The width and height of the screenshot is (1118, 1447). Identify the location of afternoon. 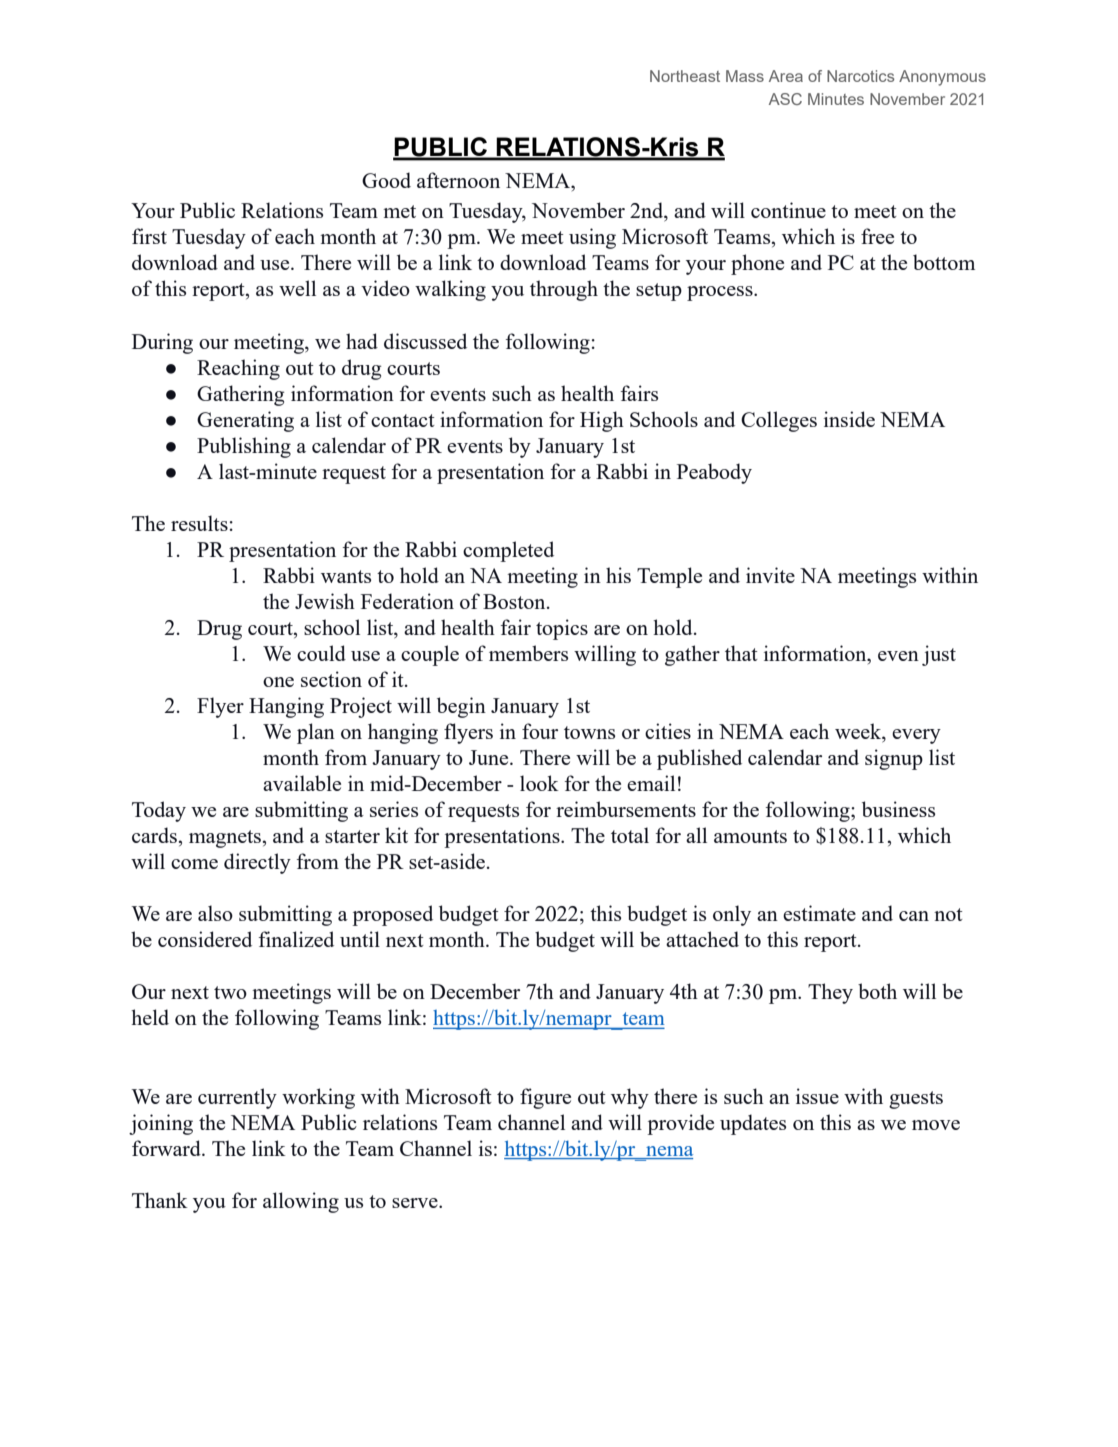
(458, 180).
